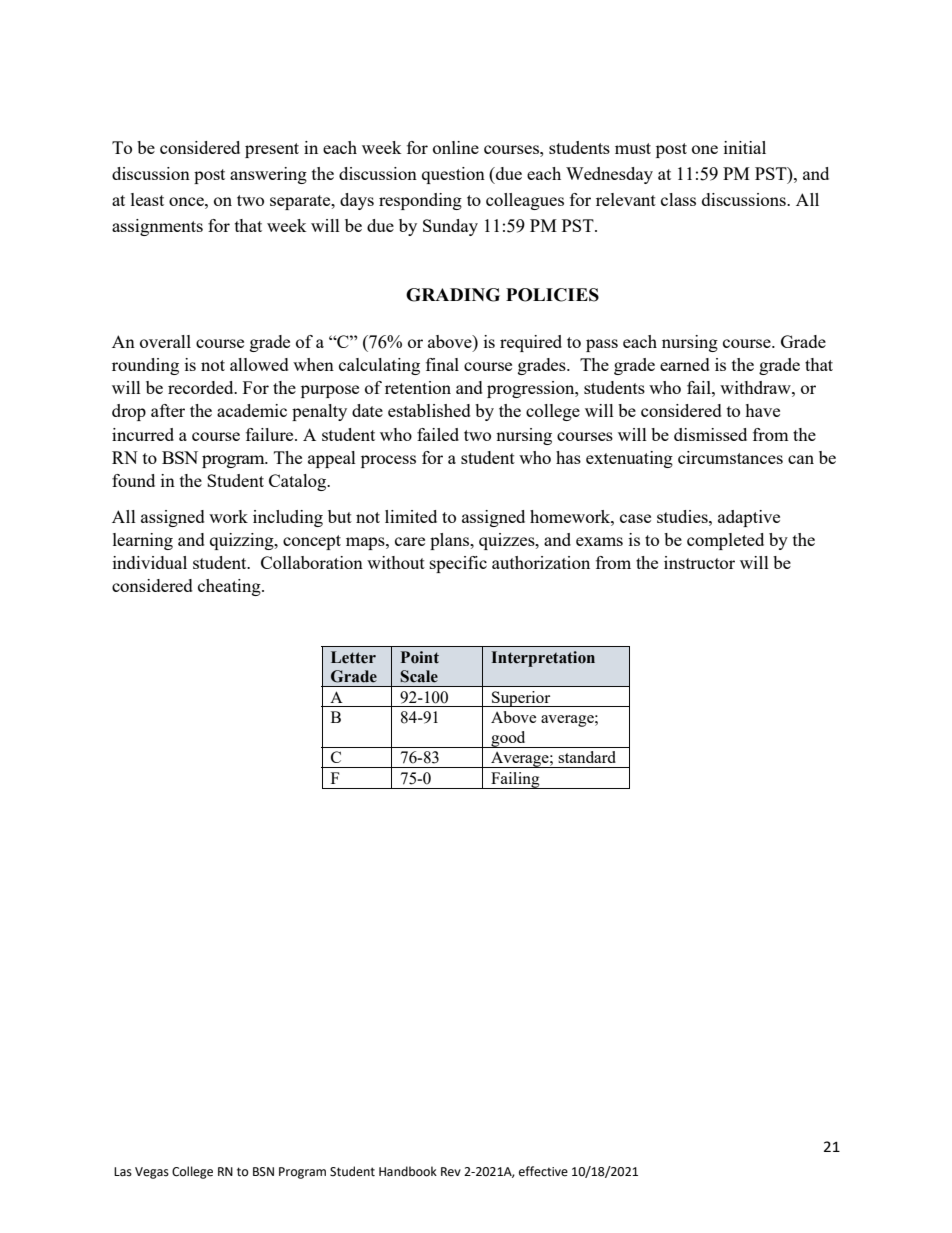 Image resolution: width=952 pixels, height=1233 pixels. I want to click on good, so click(508, 739).
